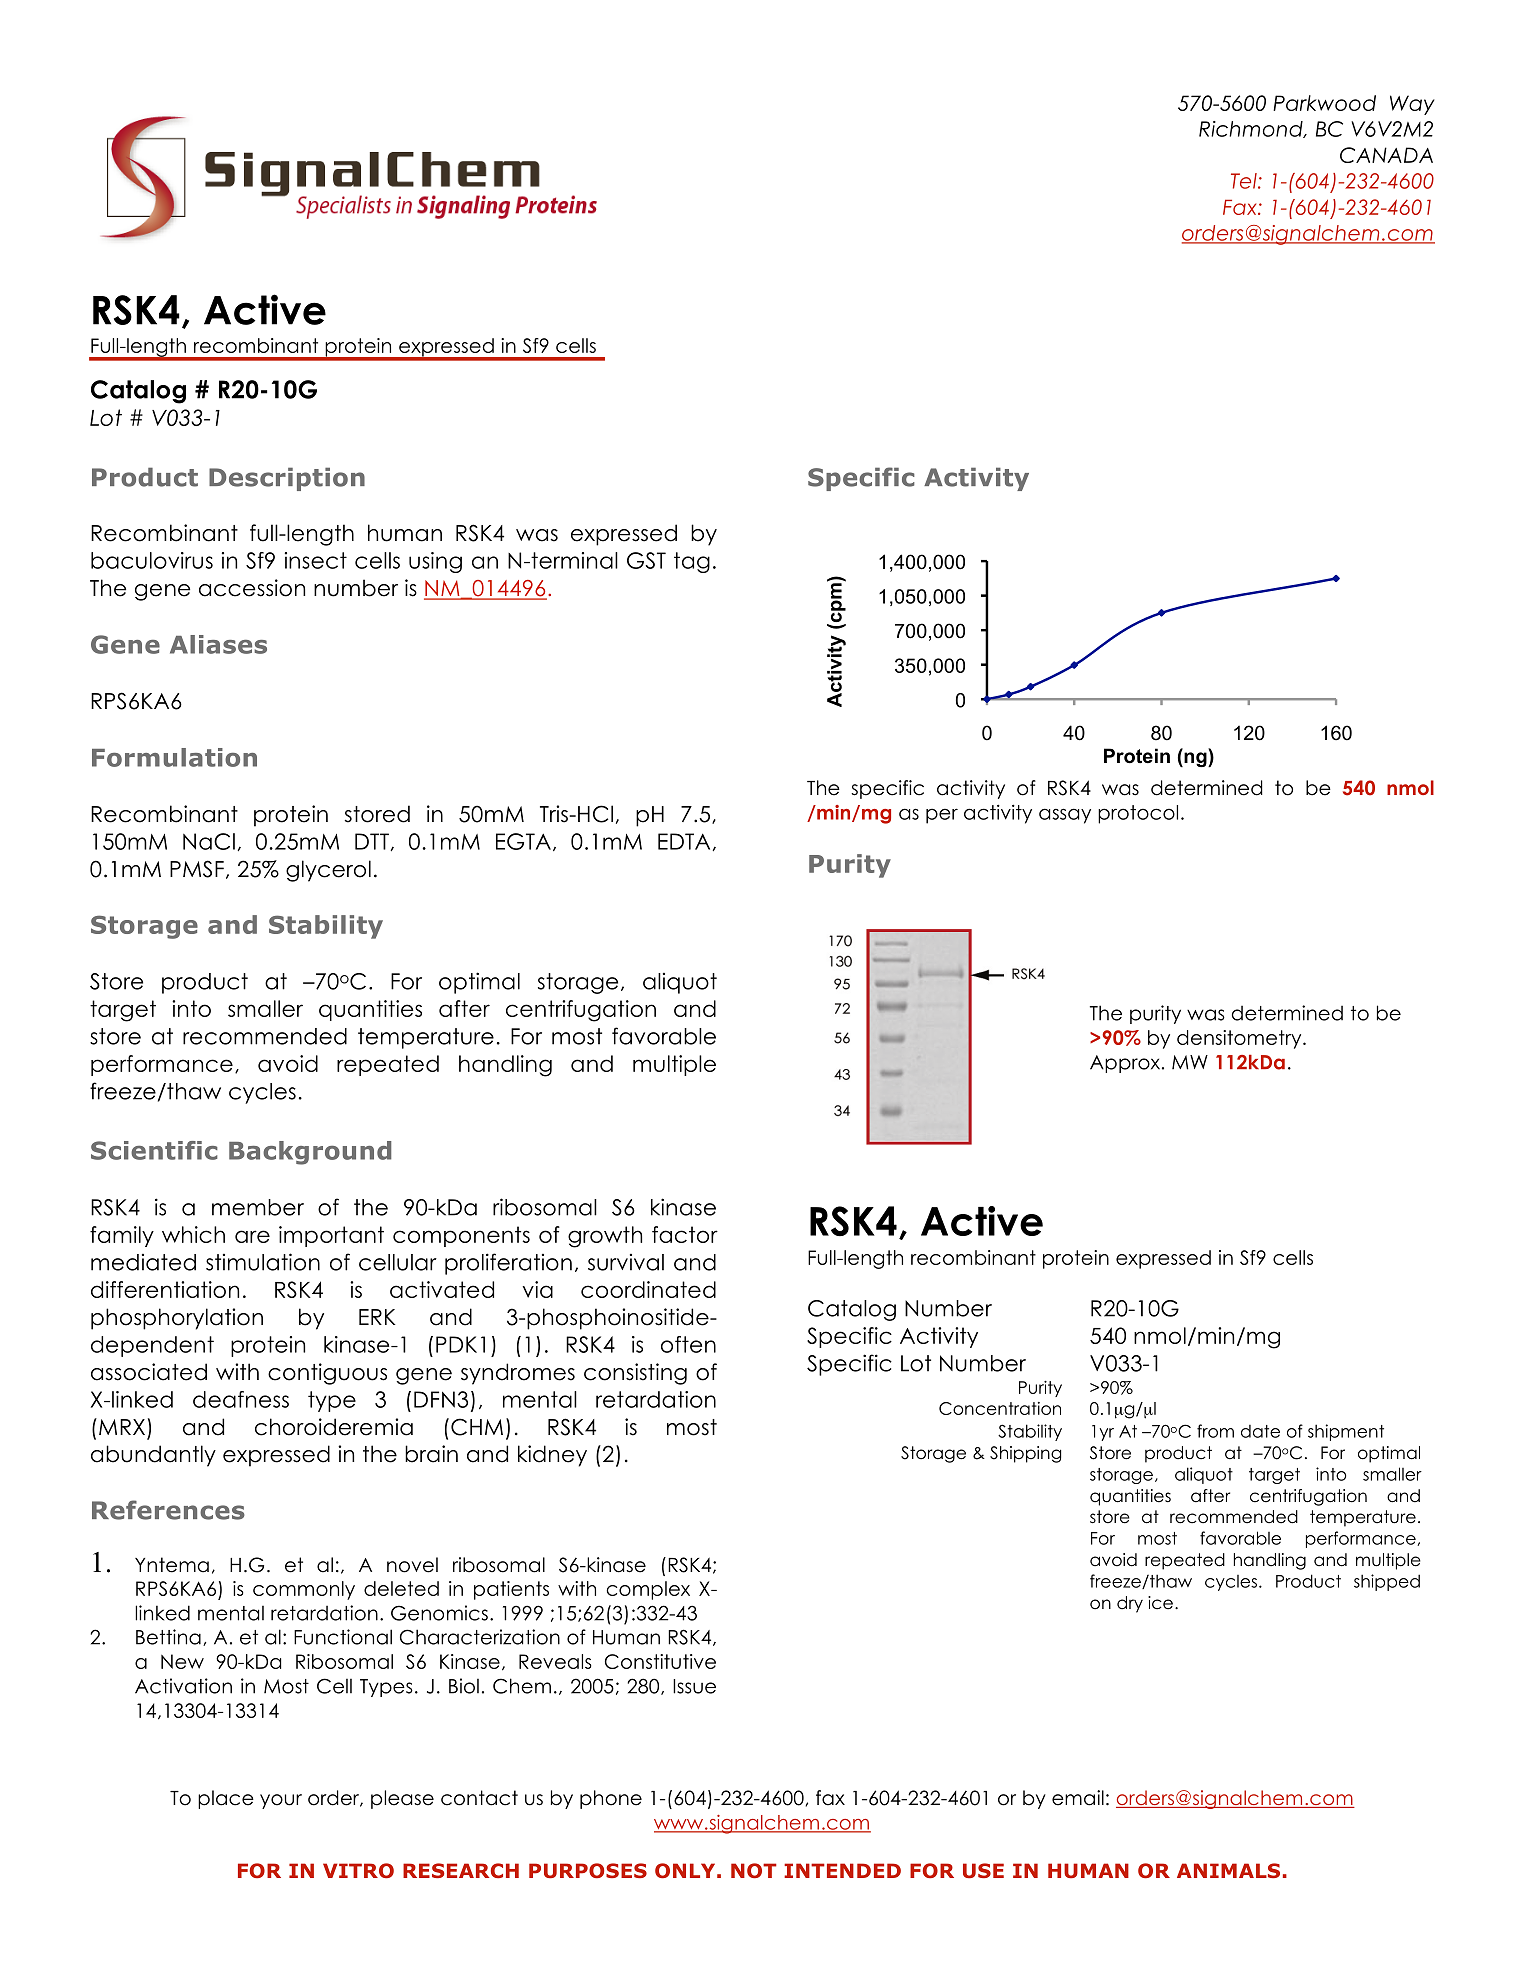 This image has width=1524, height=1972. I want to click on your, so click(281, 1801).
